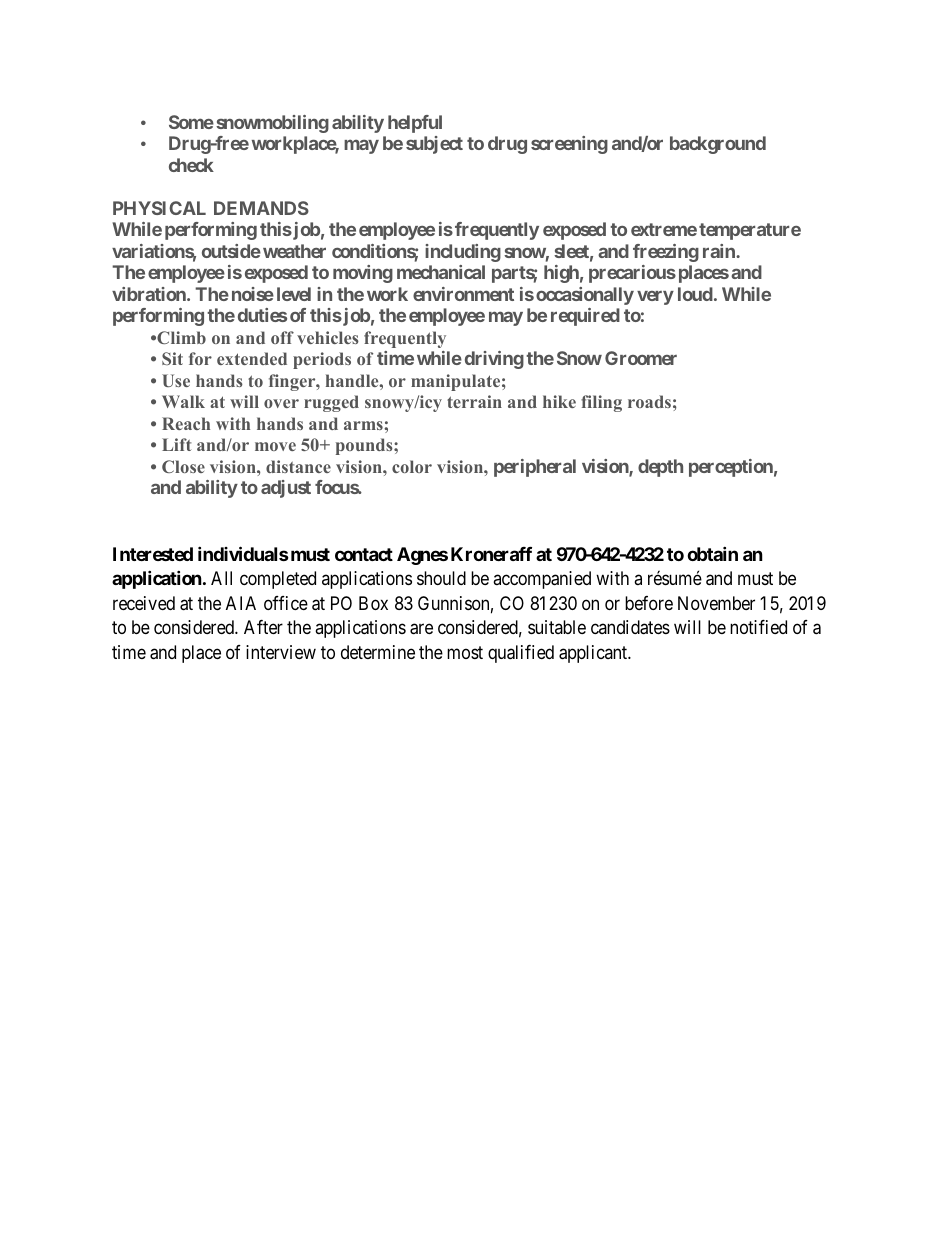  What do you see at coordinates (630, 627) in the document?
I see `candidates` at bounding box center [630, 627].
